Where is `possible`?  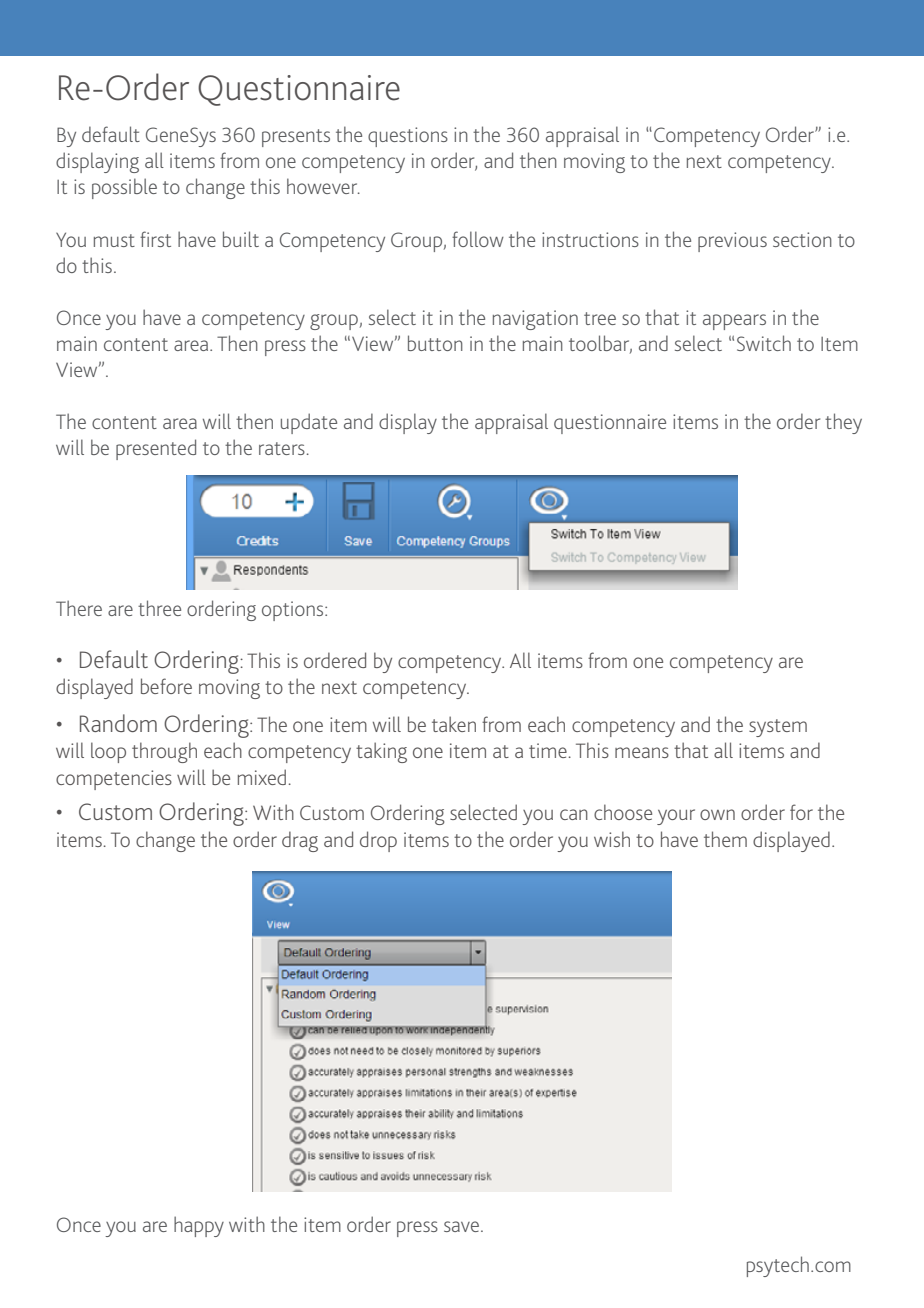
possible is located at coordinates (124, 188).
